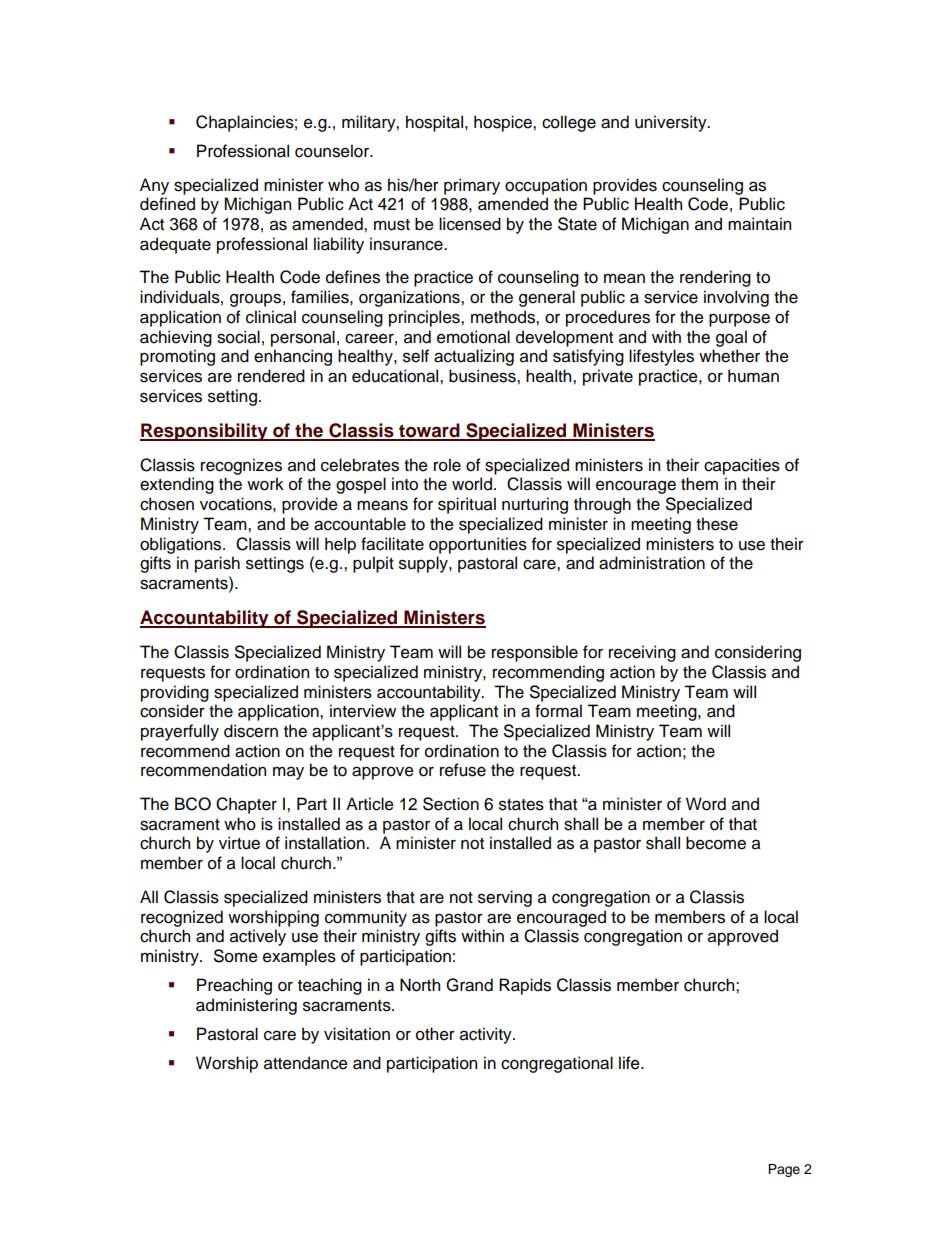  I want to click on primary, so click(472, 186).
